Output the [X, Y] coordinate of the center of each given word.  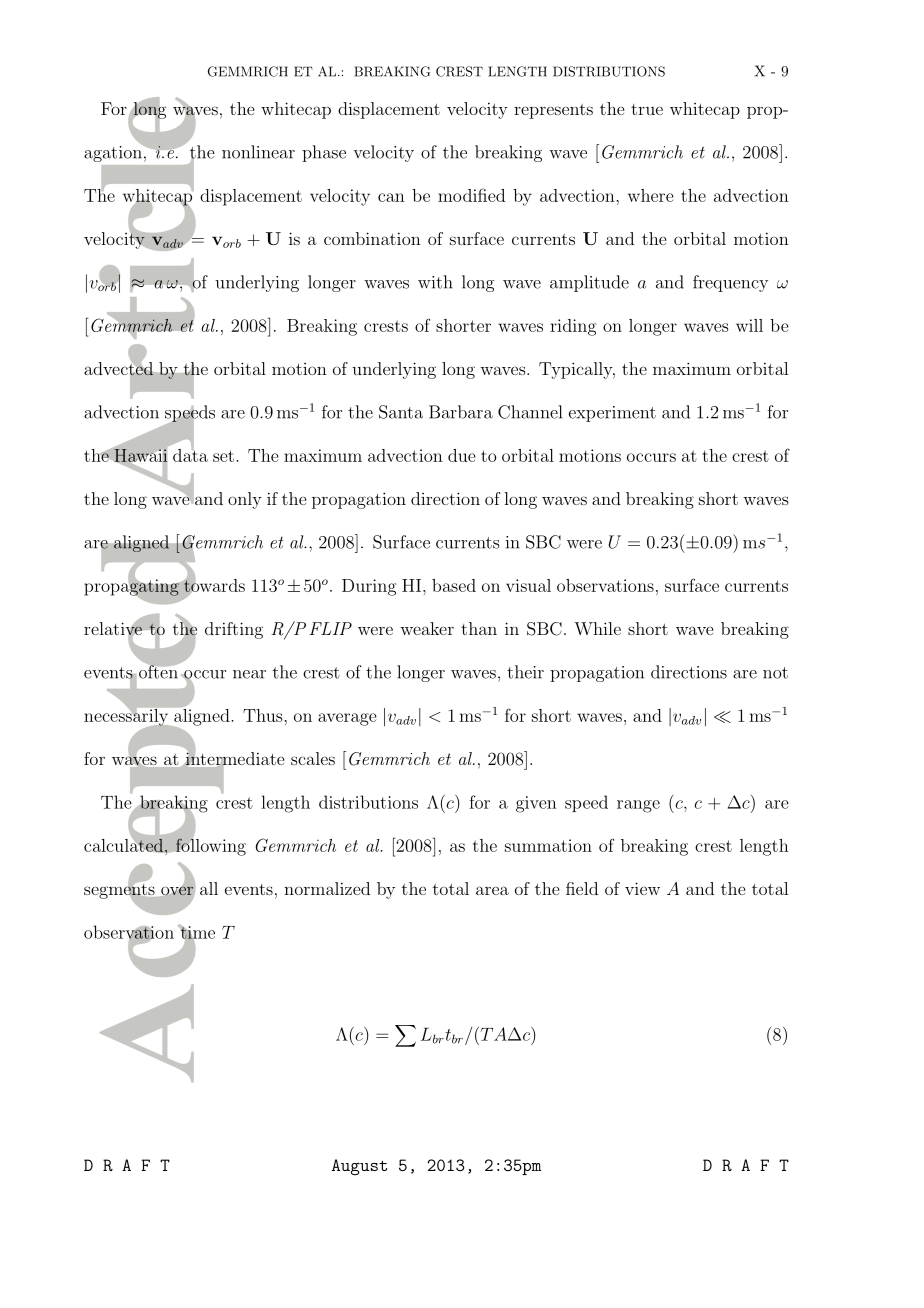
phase [324, 153]
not [775, 673]
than [479, 628]
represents [553, 111]
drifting [234, 630]
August [359, 1167]
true [647, 109]
